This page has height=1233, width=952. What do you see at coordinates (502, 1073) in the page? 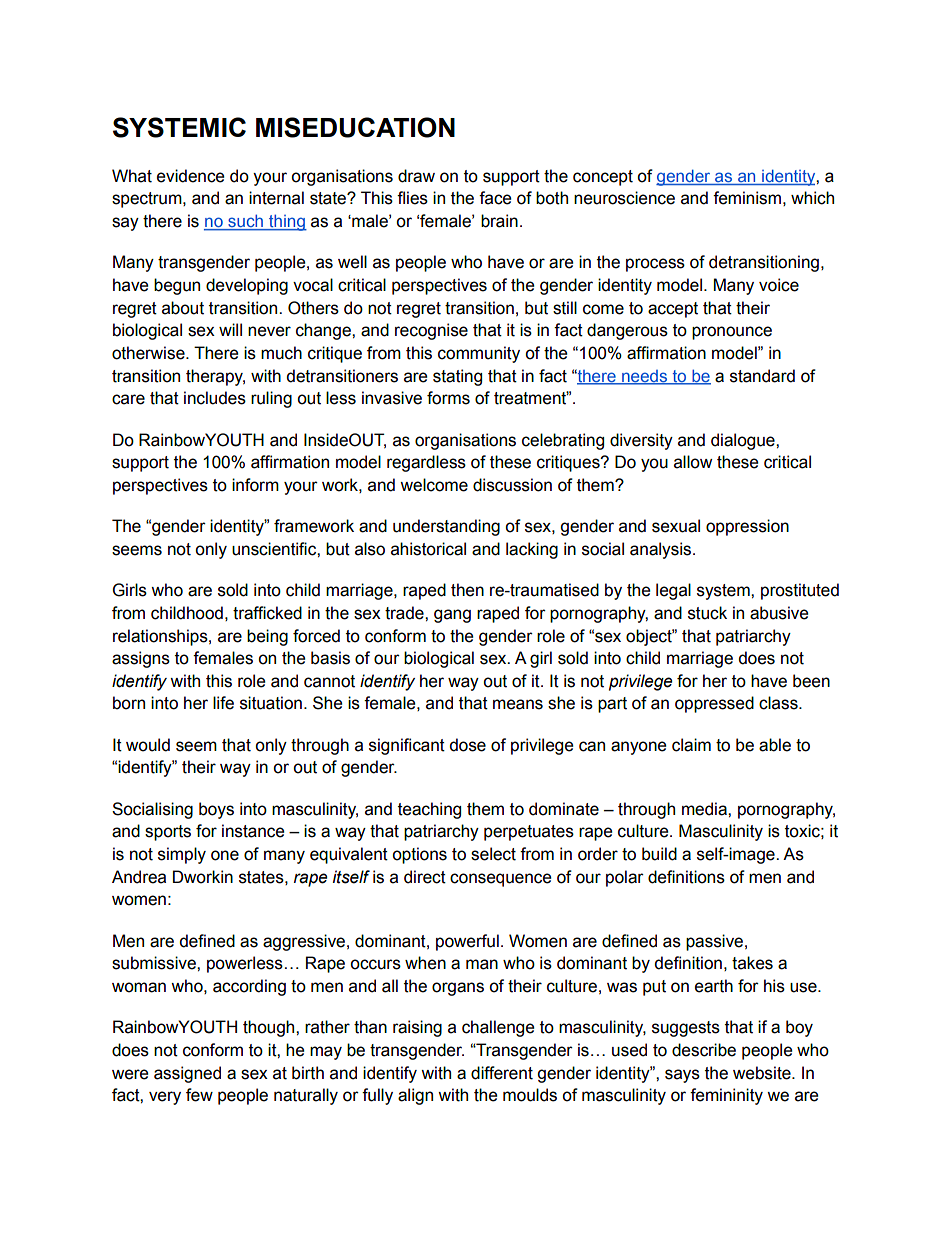
I see `different` at bounding box center [502, 1073].
